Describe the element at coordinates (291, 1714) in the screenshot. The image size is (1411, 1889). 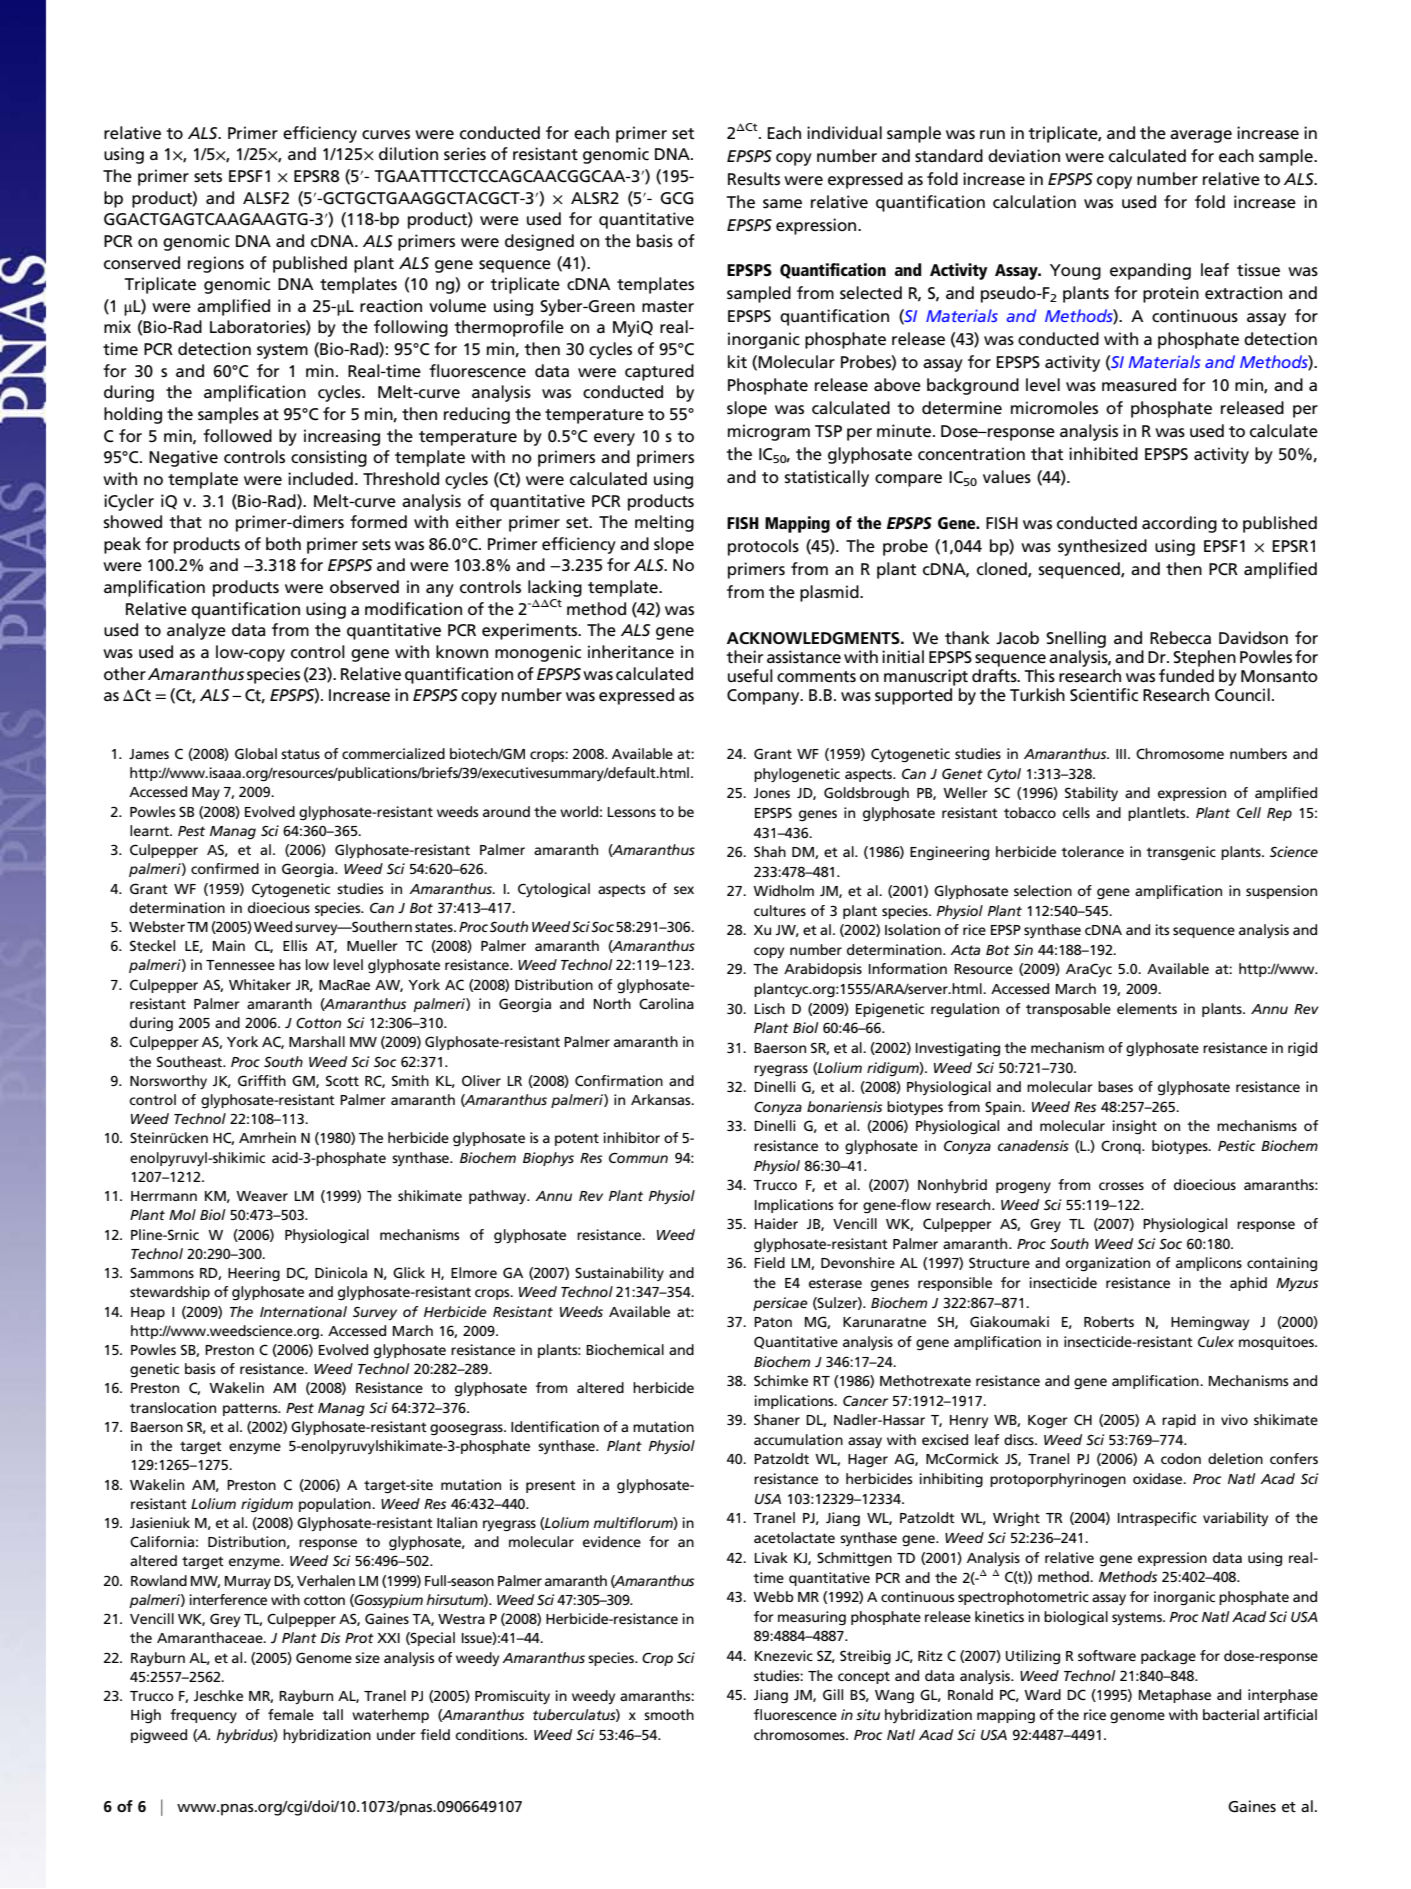
I see `female` at that location.
